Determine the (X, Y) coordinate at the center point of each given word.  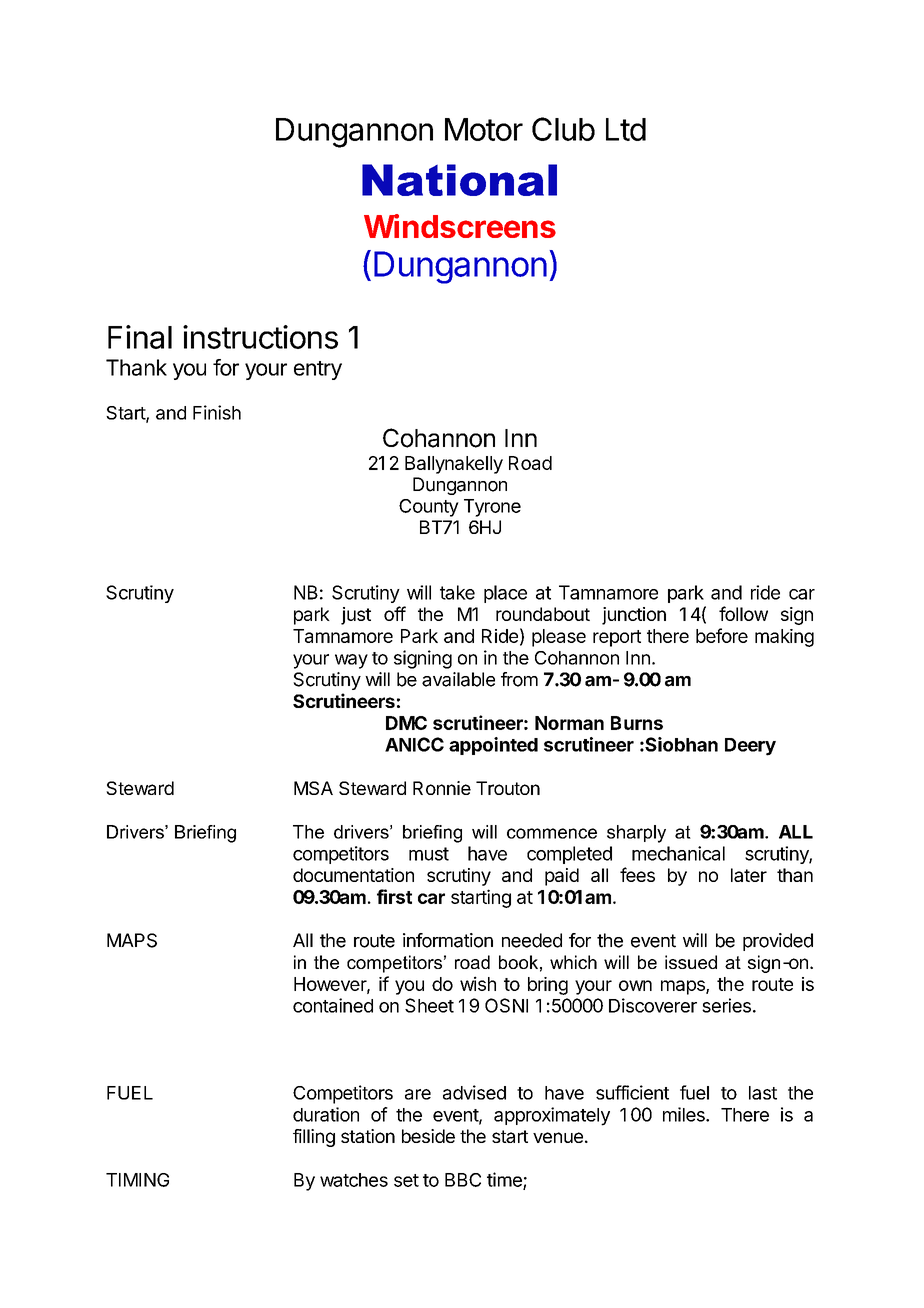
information (448, 940)
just (356, 616)
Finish (217, 412)
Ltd (626, 129)
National (459, 180)
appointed (493, 746)
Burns (637, 723)
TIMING (137, 1180)
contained (333, 1005)
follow (743, 613)
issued (691, 962)
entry (318, 370)
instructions (260, 337)
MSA (313, 788)
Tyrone (492, 508)
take (457, 592)
